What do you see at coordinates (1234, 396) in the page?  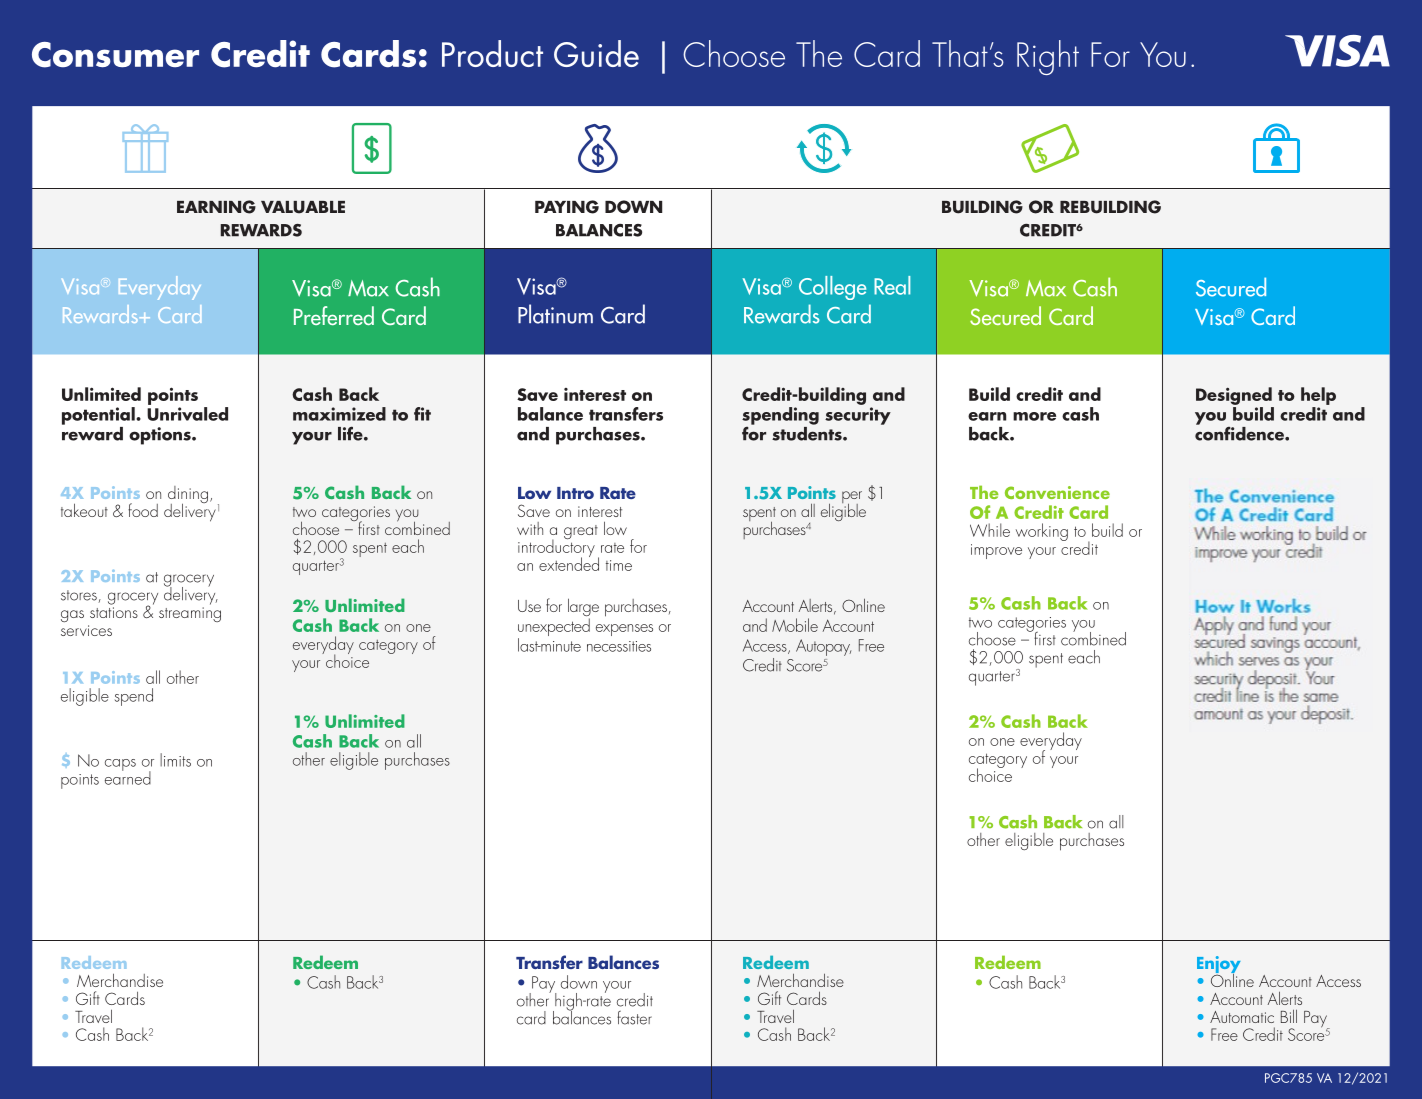 I see `Designed` at bounding box center [1234, 396].
